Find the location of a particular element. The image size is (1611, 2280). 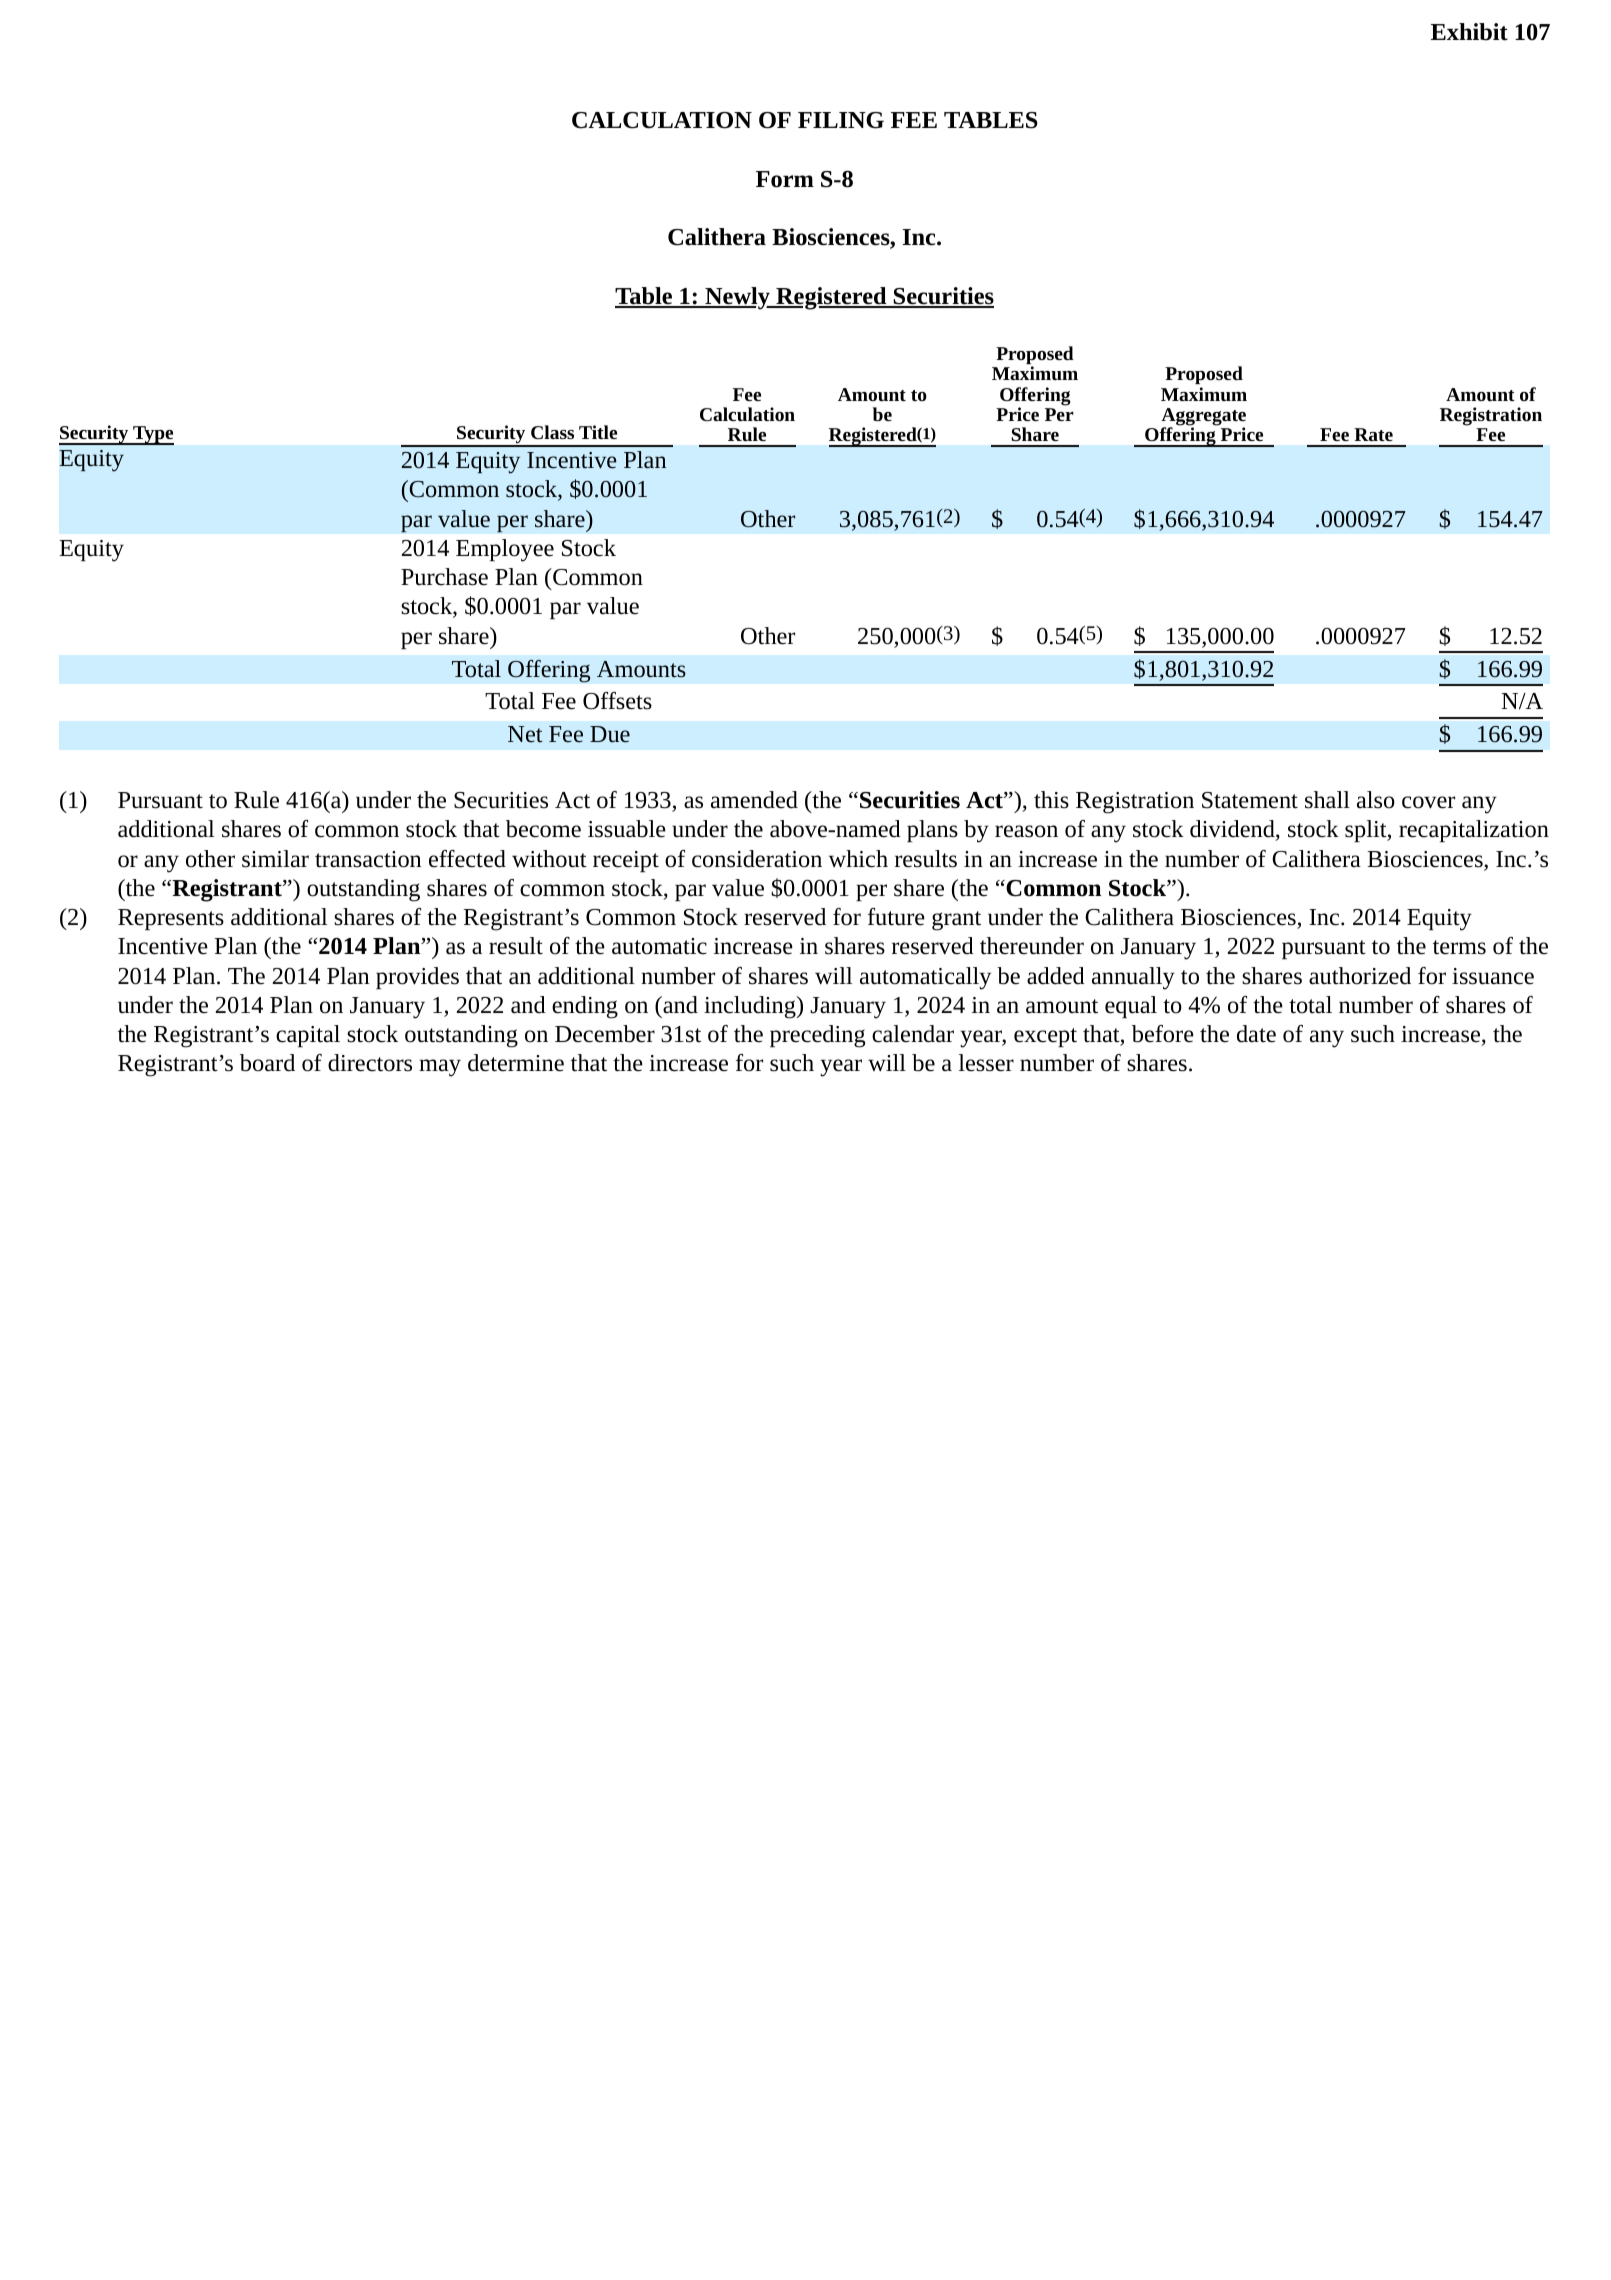

Newly is located at coordinates (737, 298).
